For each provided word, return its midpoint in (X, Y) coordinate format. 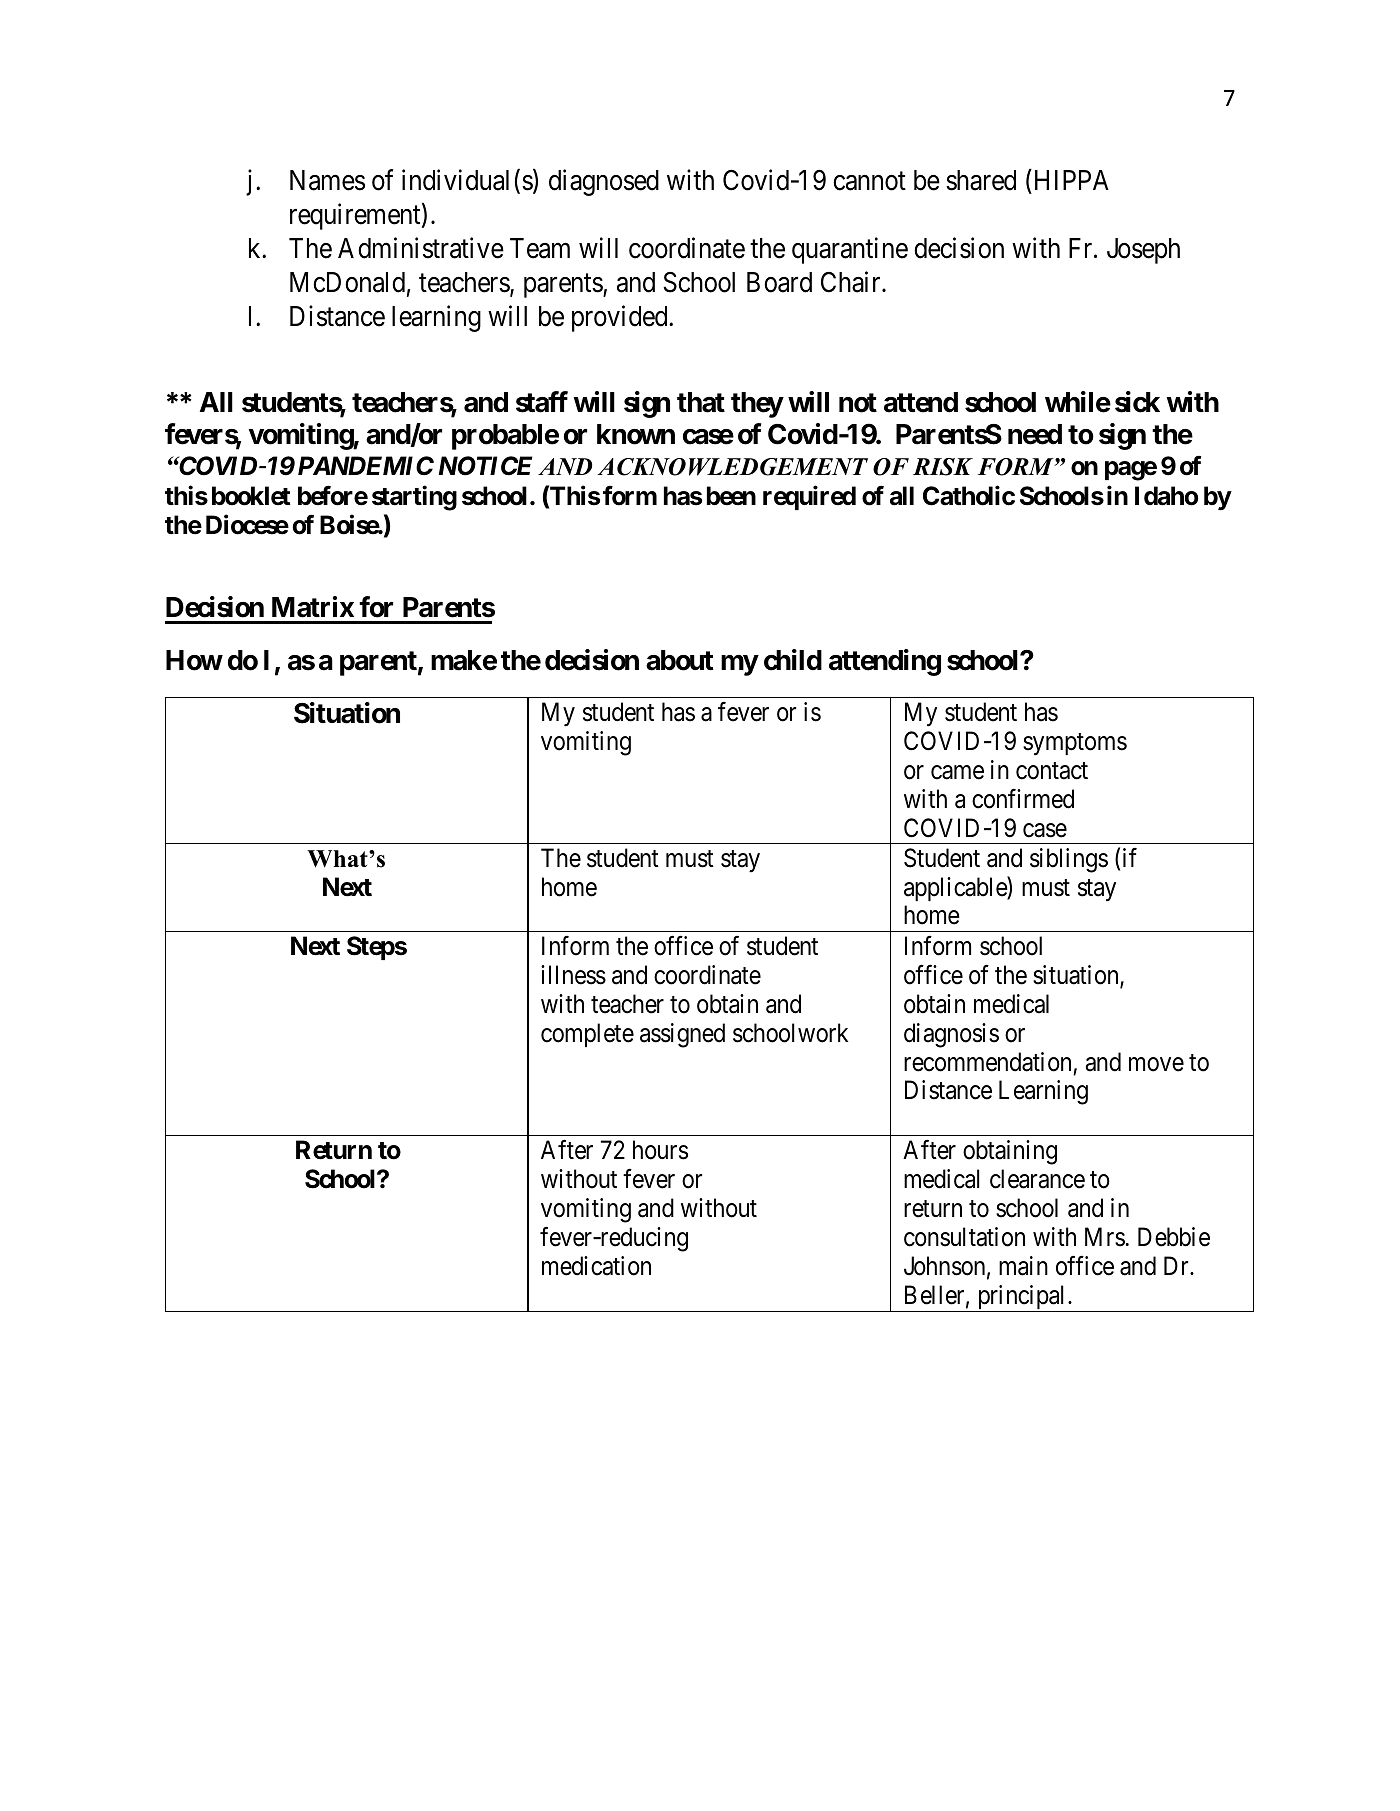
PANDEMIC (366, 466)
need (1035, 434)
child (793, 660)
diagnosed (604, 182)
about (680, 660)
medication (596, 1266)
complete (587, 1035)
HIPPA (1070, 179)
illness (573, 975)
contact (1052, 771)
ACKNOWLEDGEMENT (733, 467)
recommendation (987, 1062)
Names (327, 180)
